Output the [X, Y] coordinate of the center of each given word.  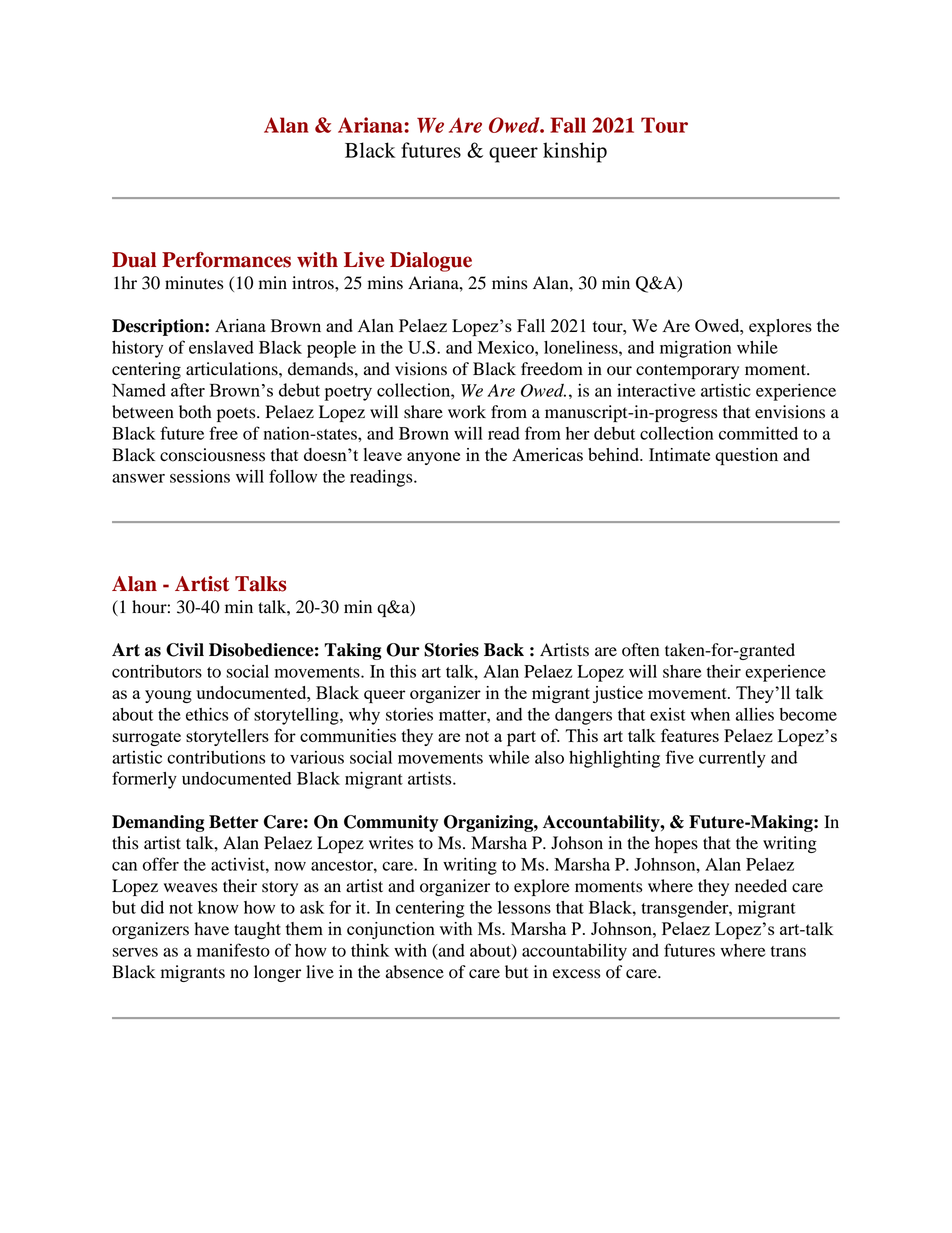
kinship [575, 152]
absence [415, 972]
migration [695, 349]
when [710, 714]
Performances [226, 260]
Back [504, 650]
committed [758, 433]
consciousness [212, 455]
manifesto [233, 950]
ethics [207, 714]
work [467, 412]
